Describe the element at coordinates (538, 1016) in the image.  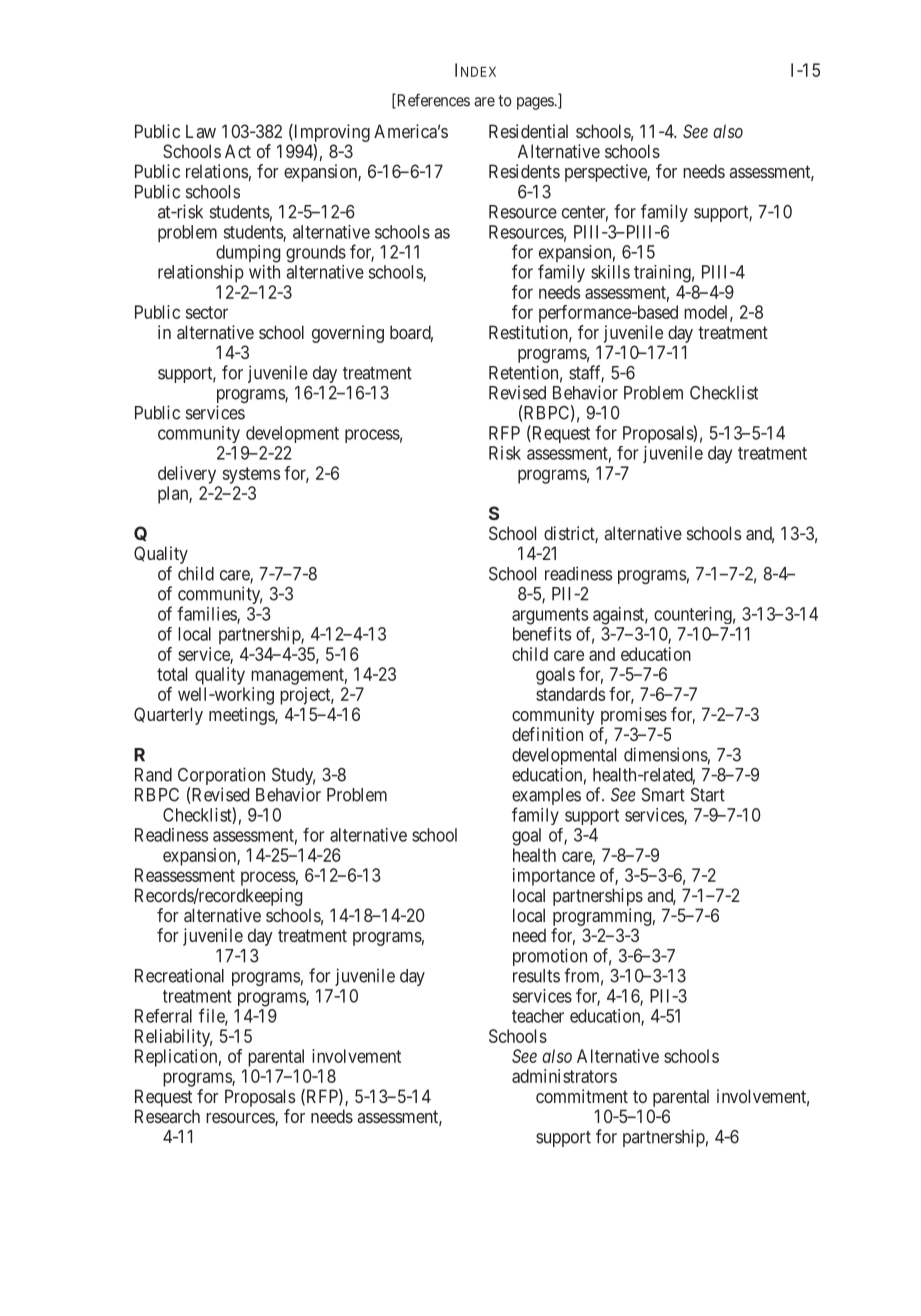
I see `teacher` at that location.
